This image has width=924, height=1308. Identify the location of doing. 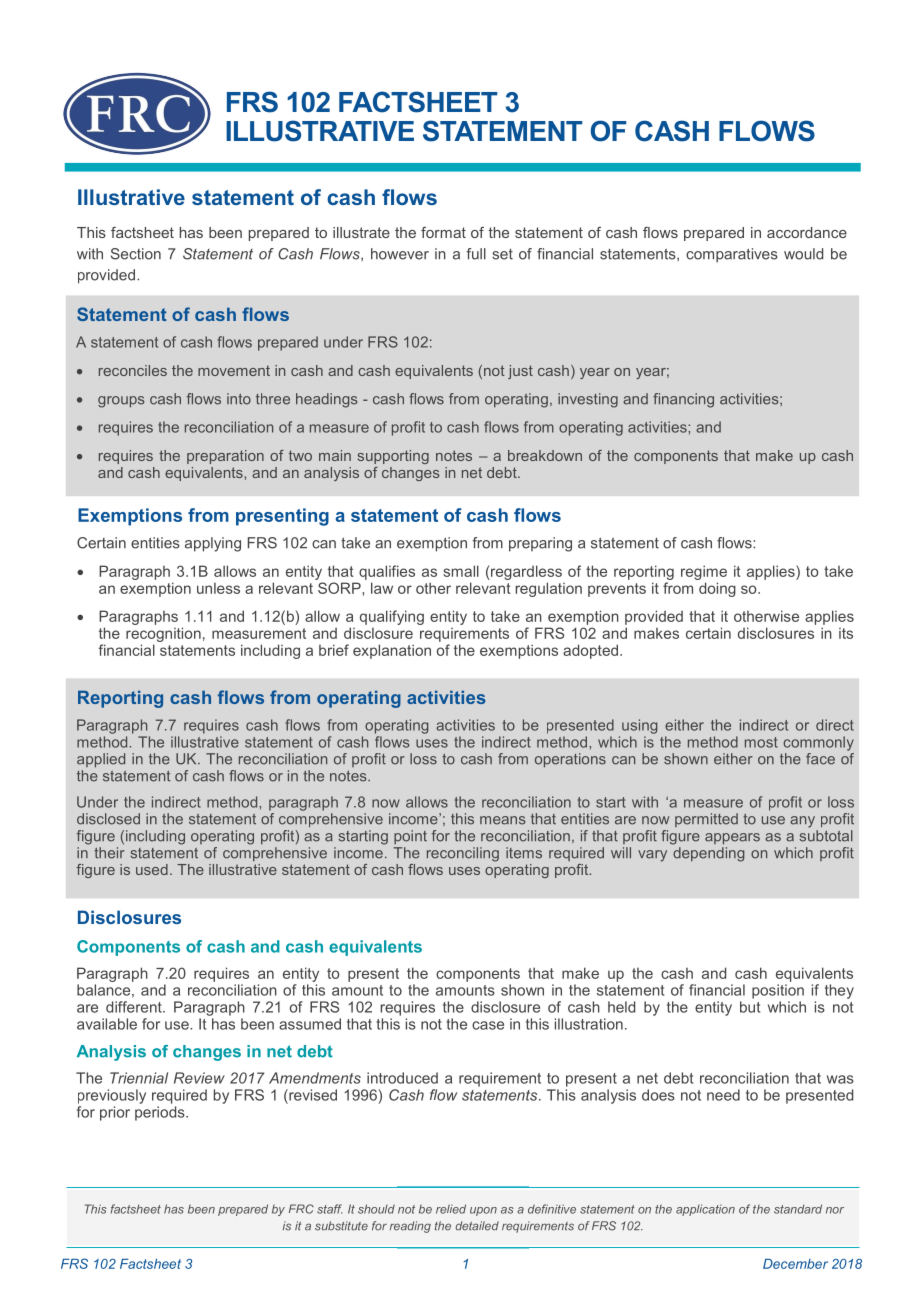
(717, 589).
